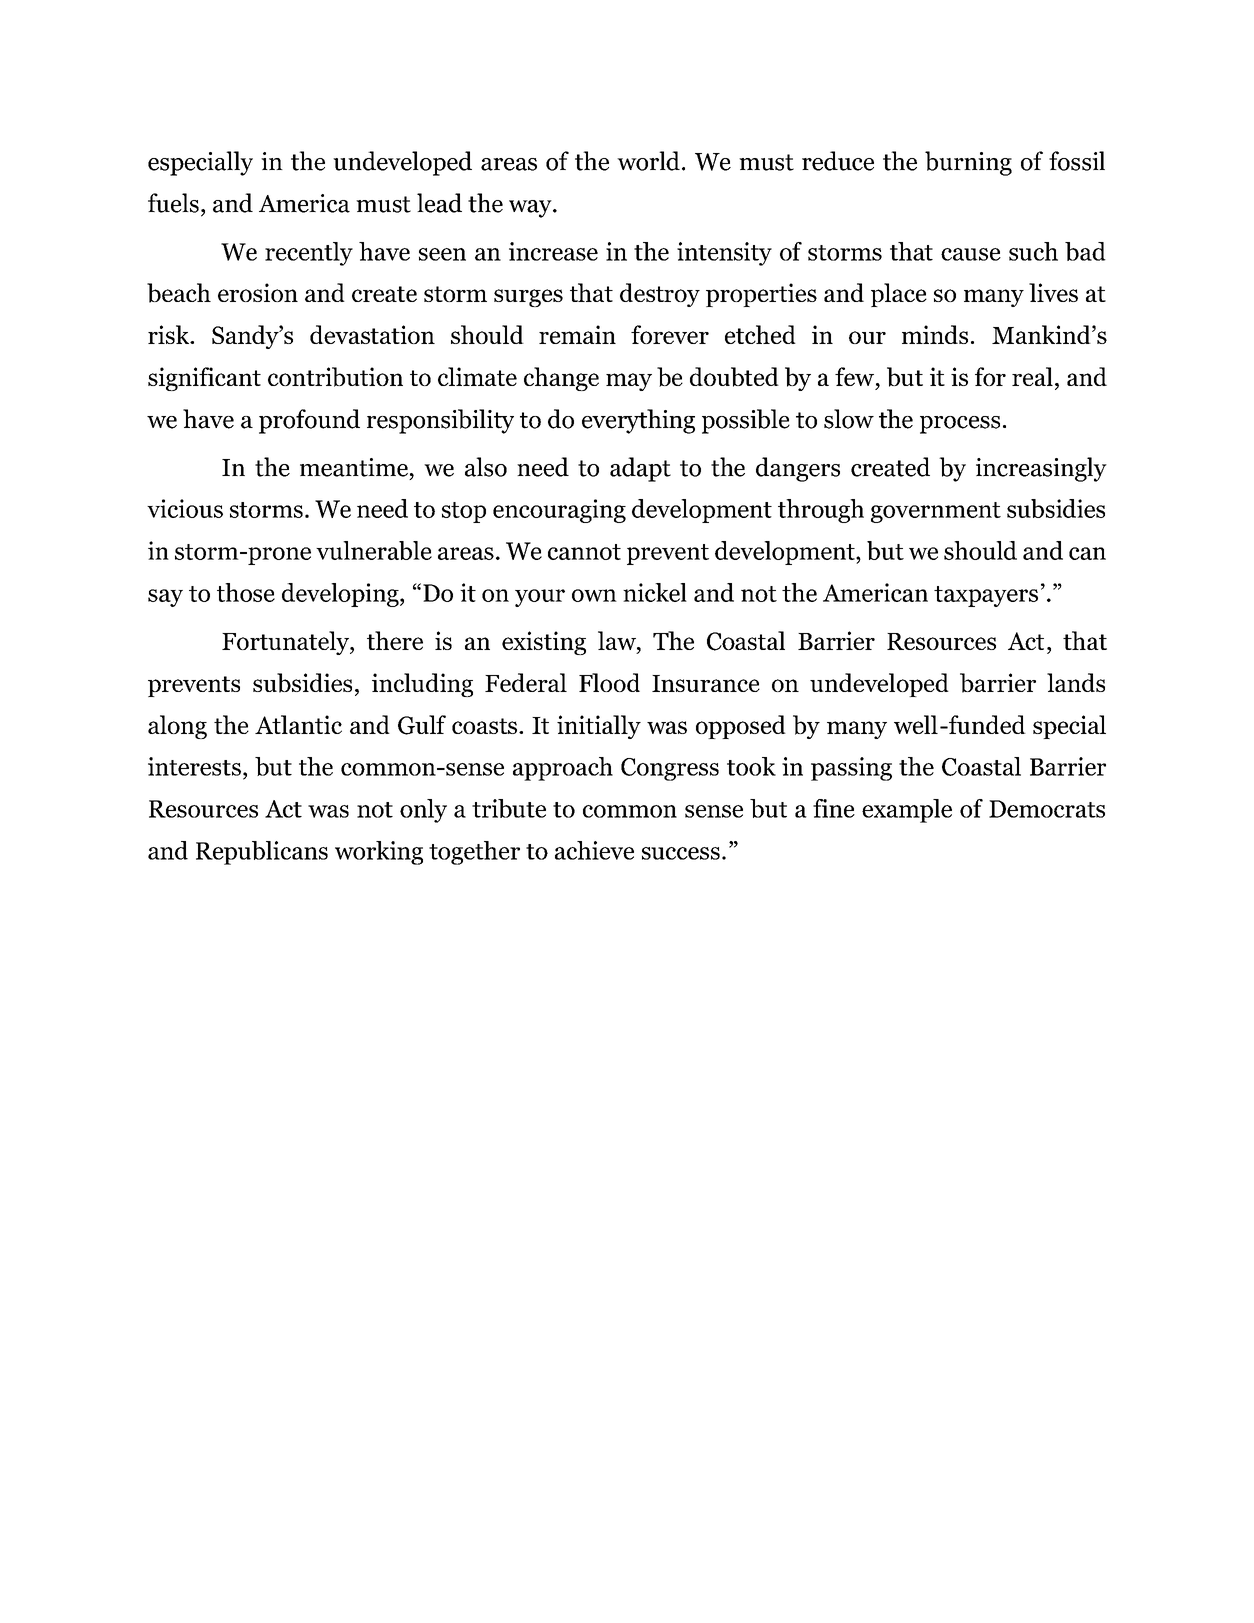 This screenshot has height=1623, width=1254. I want to click on government, so click(936, 512).
